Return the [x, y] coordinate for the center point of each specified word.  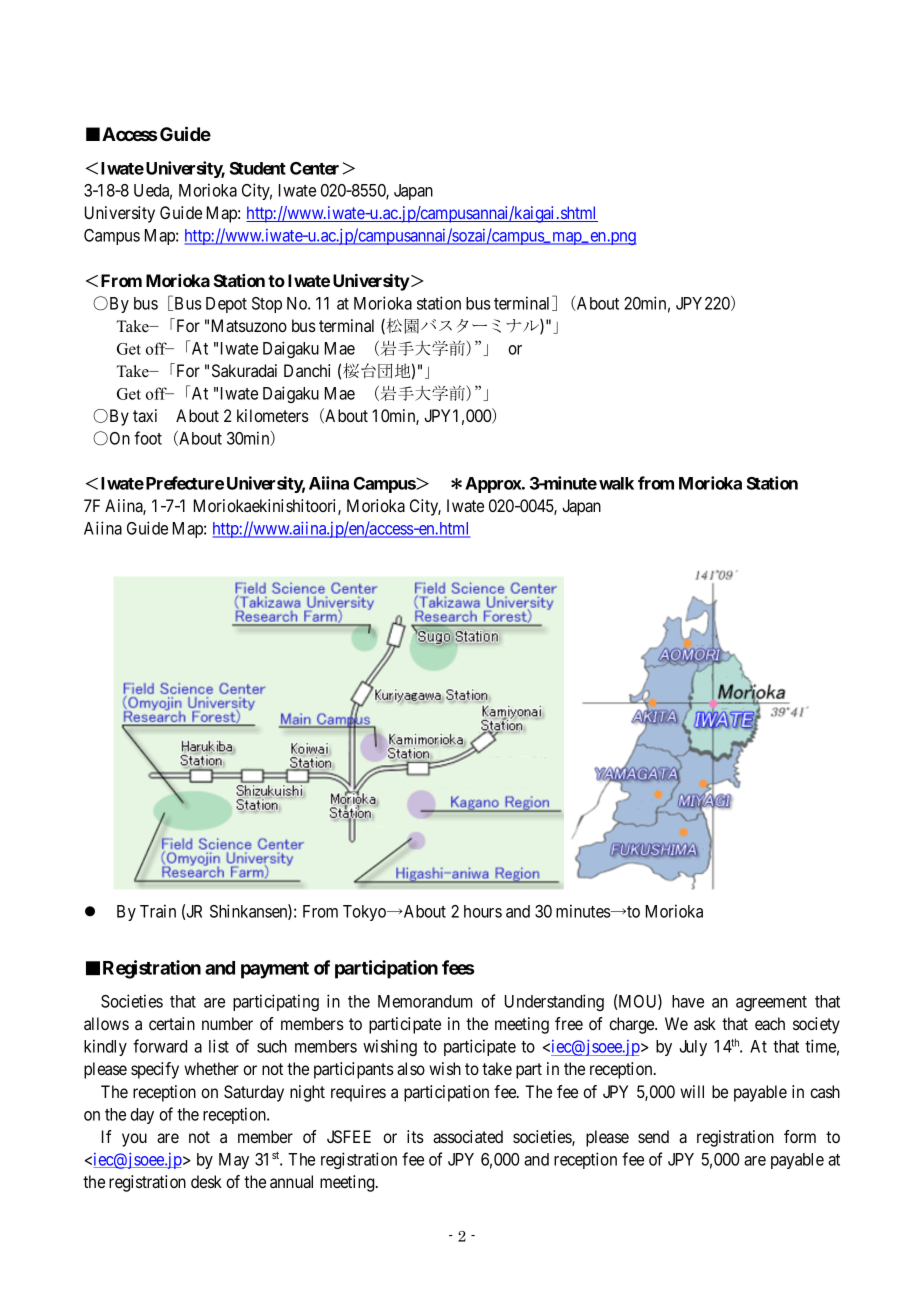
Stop [267, 305]
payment [275, 970]
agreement [771, 1003]
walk [616, 483]
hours [483, 911]
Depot [226, 305]
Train [158, 911]
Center [314, 168]
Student [258, 168]
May [234, 1161]
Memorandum [425, 1001]
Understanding [554, 1002]
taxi [145, 415]
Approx [494, 485]
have [688, 1001]
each [770, 1023]
